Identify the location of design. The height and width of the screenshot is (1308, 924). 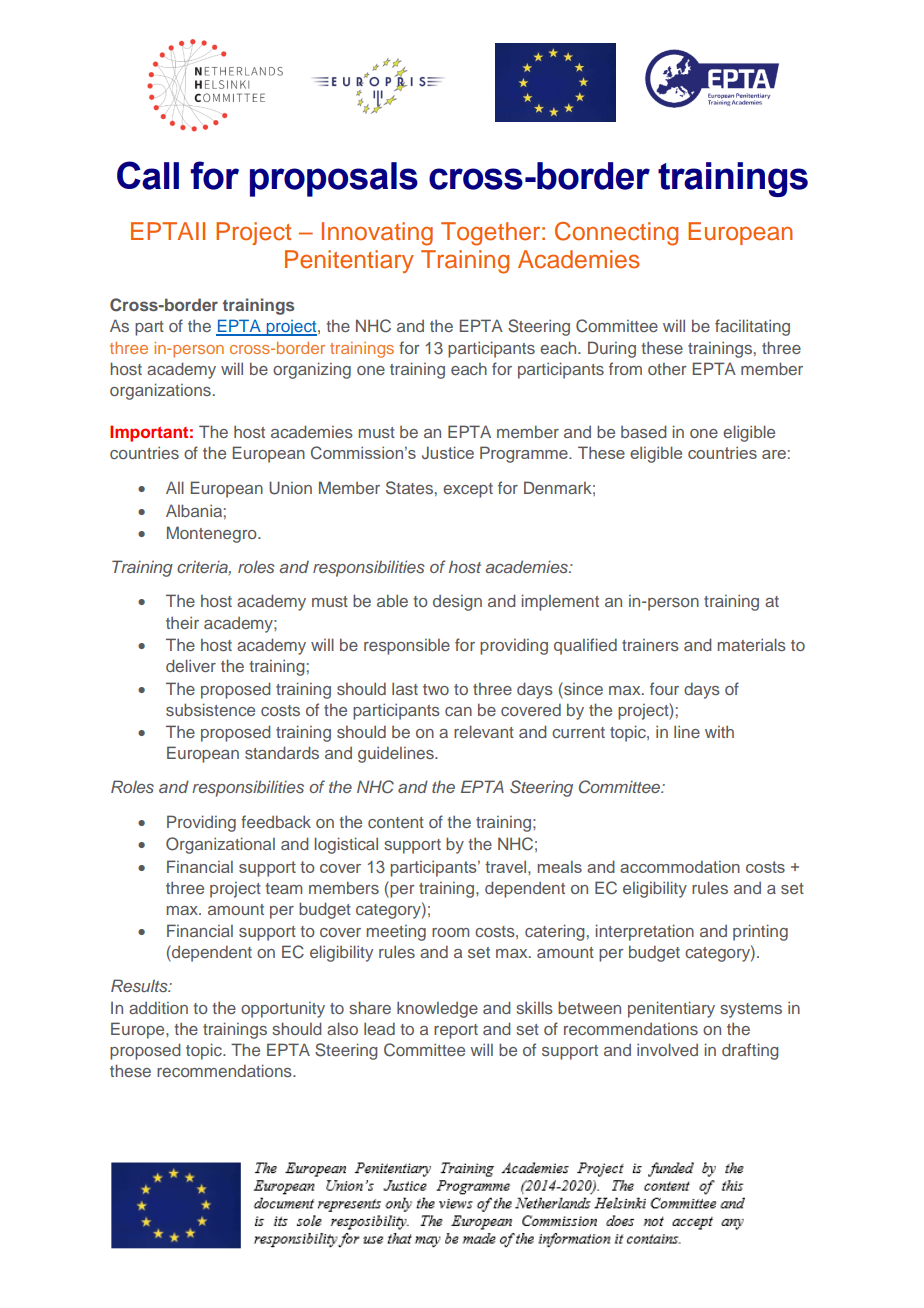
(457, 603).
